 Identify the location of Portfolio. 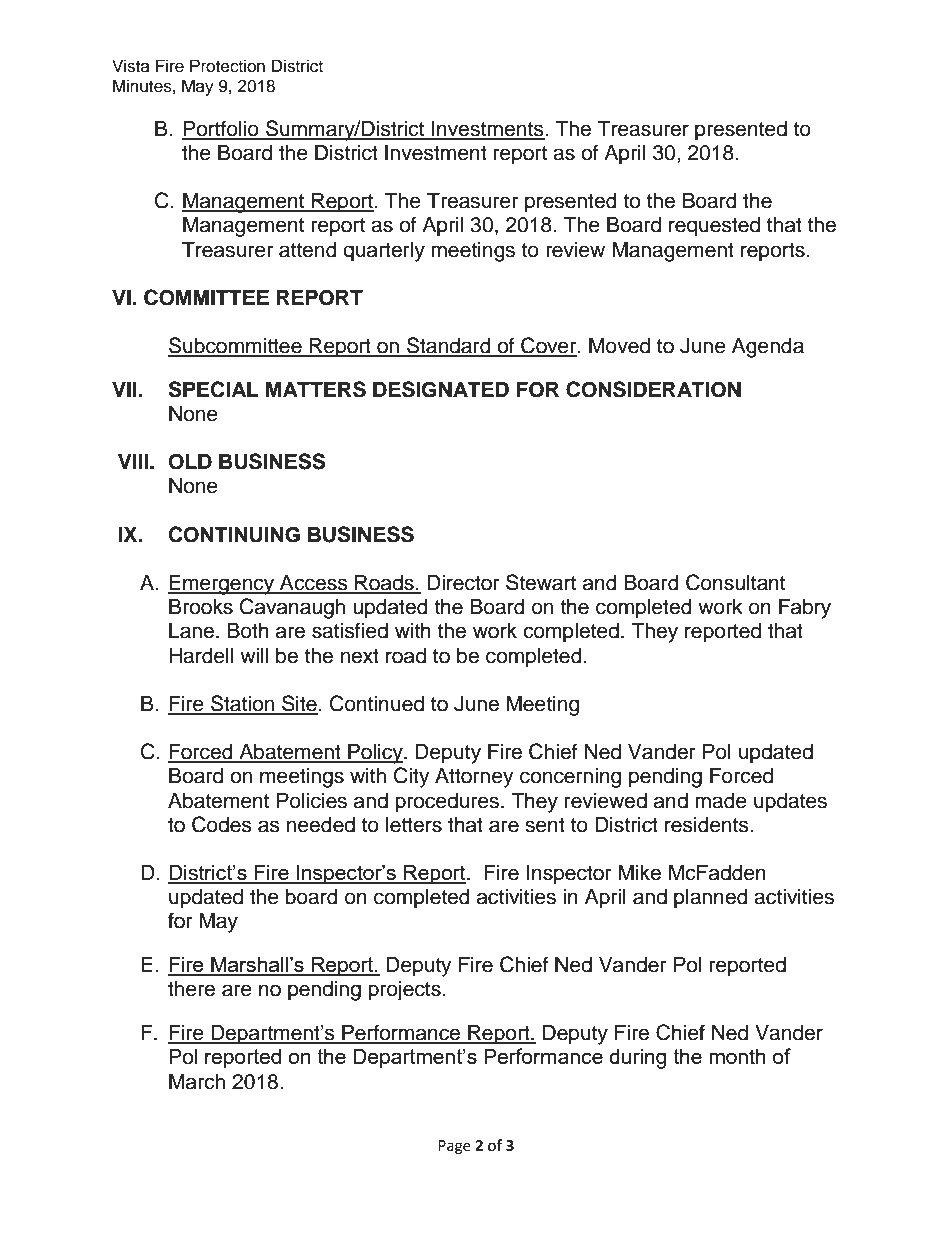
(221, 129).
